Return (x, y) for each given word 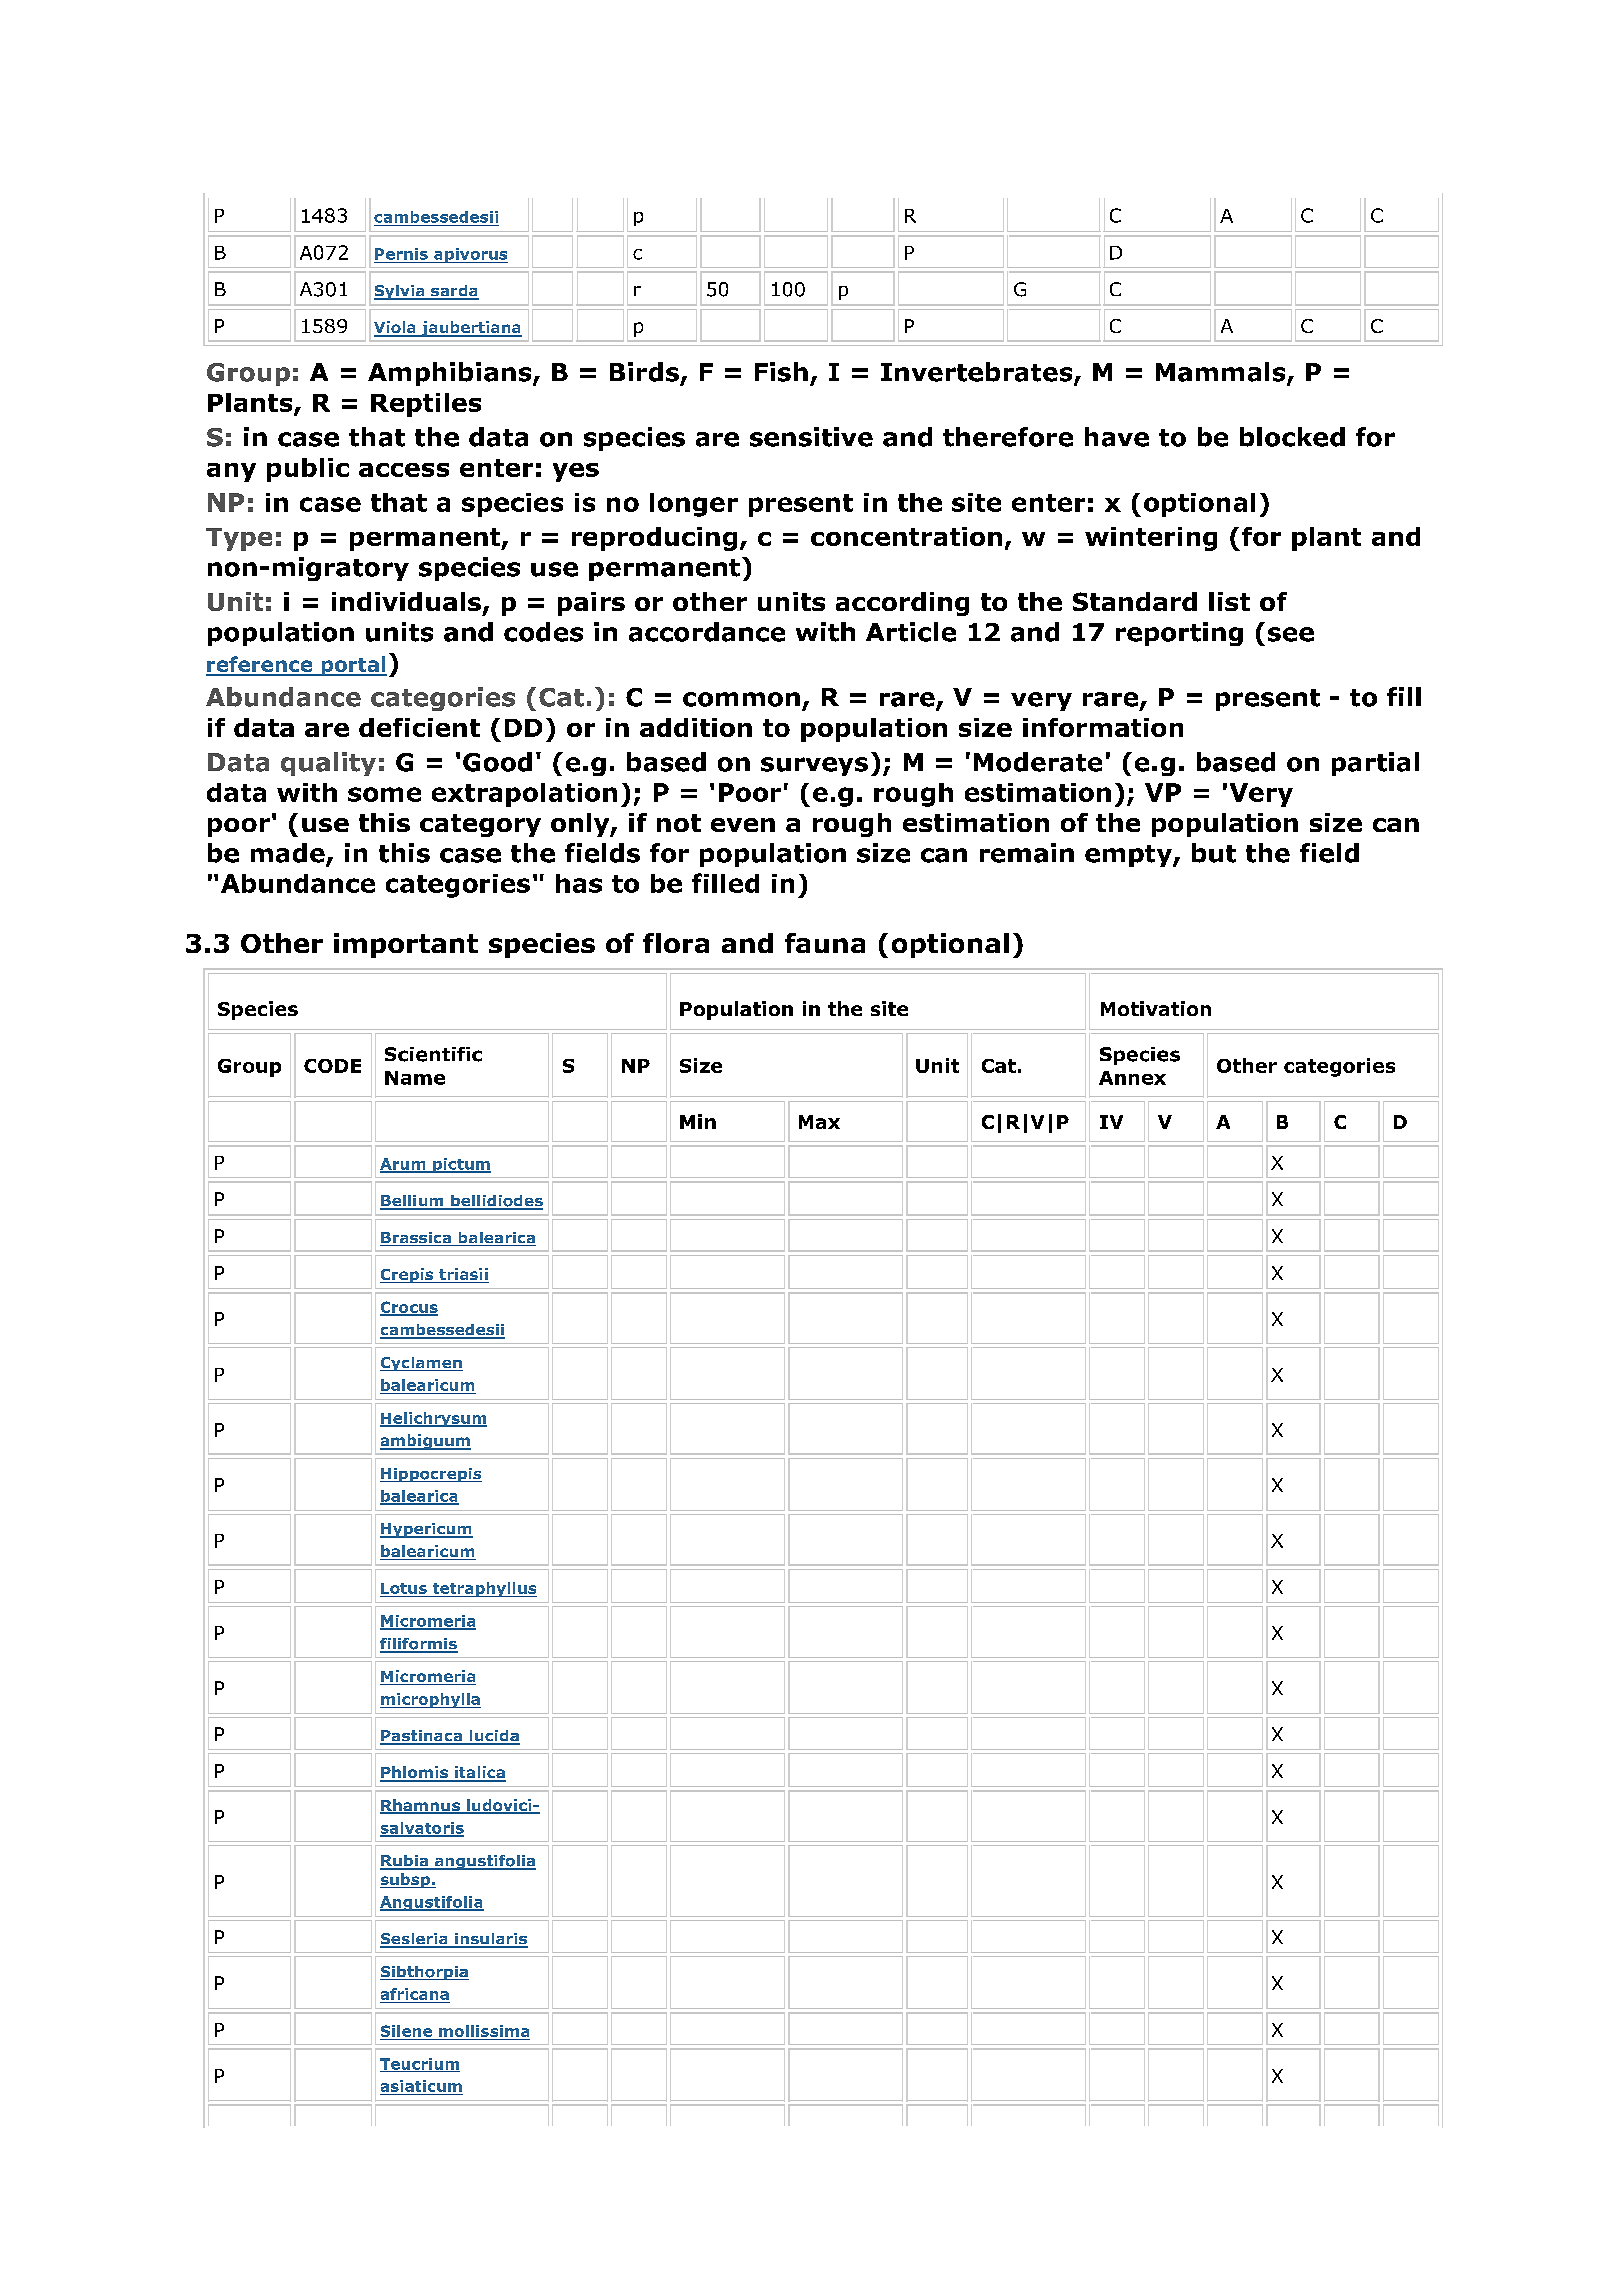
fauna (825, 943)
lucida (493, 1737)
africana (415, 1994)
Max (819, 1122)
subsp (406, 1880)
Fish (781, 372)
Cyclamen (421, 1364)
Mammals (1222, 373)
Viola (396, 328)
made (289, 854)
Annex (1132, 1078)
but (1214, 853)
